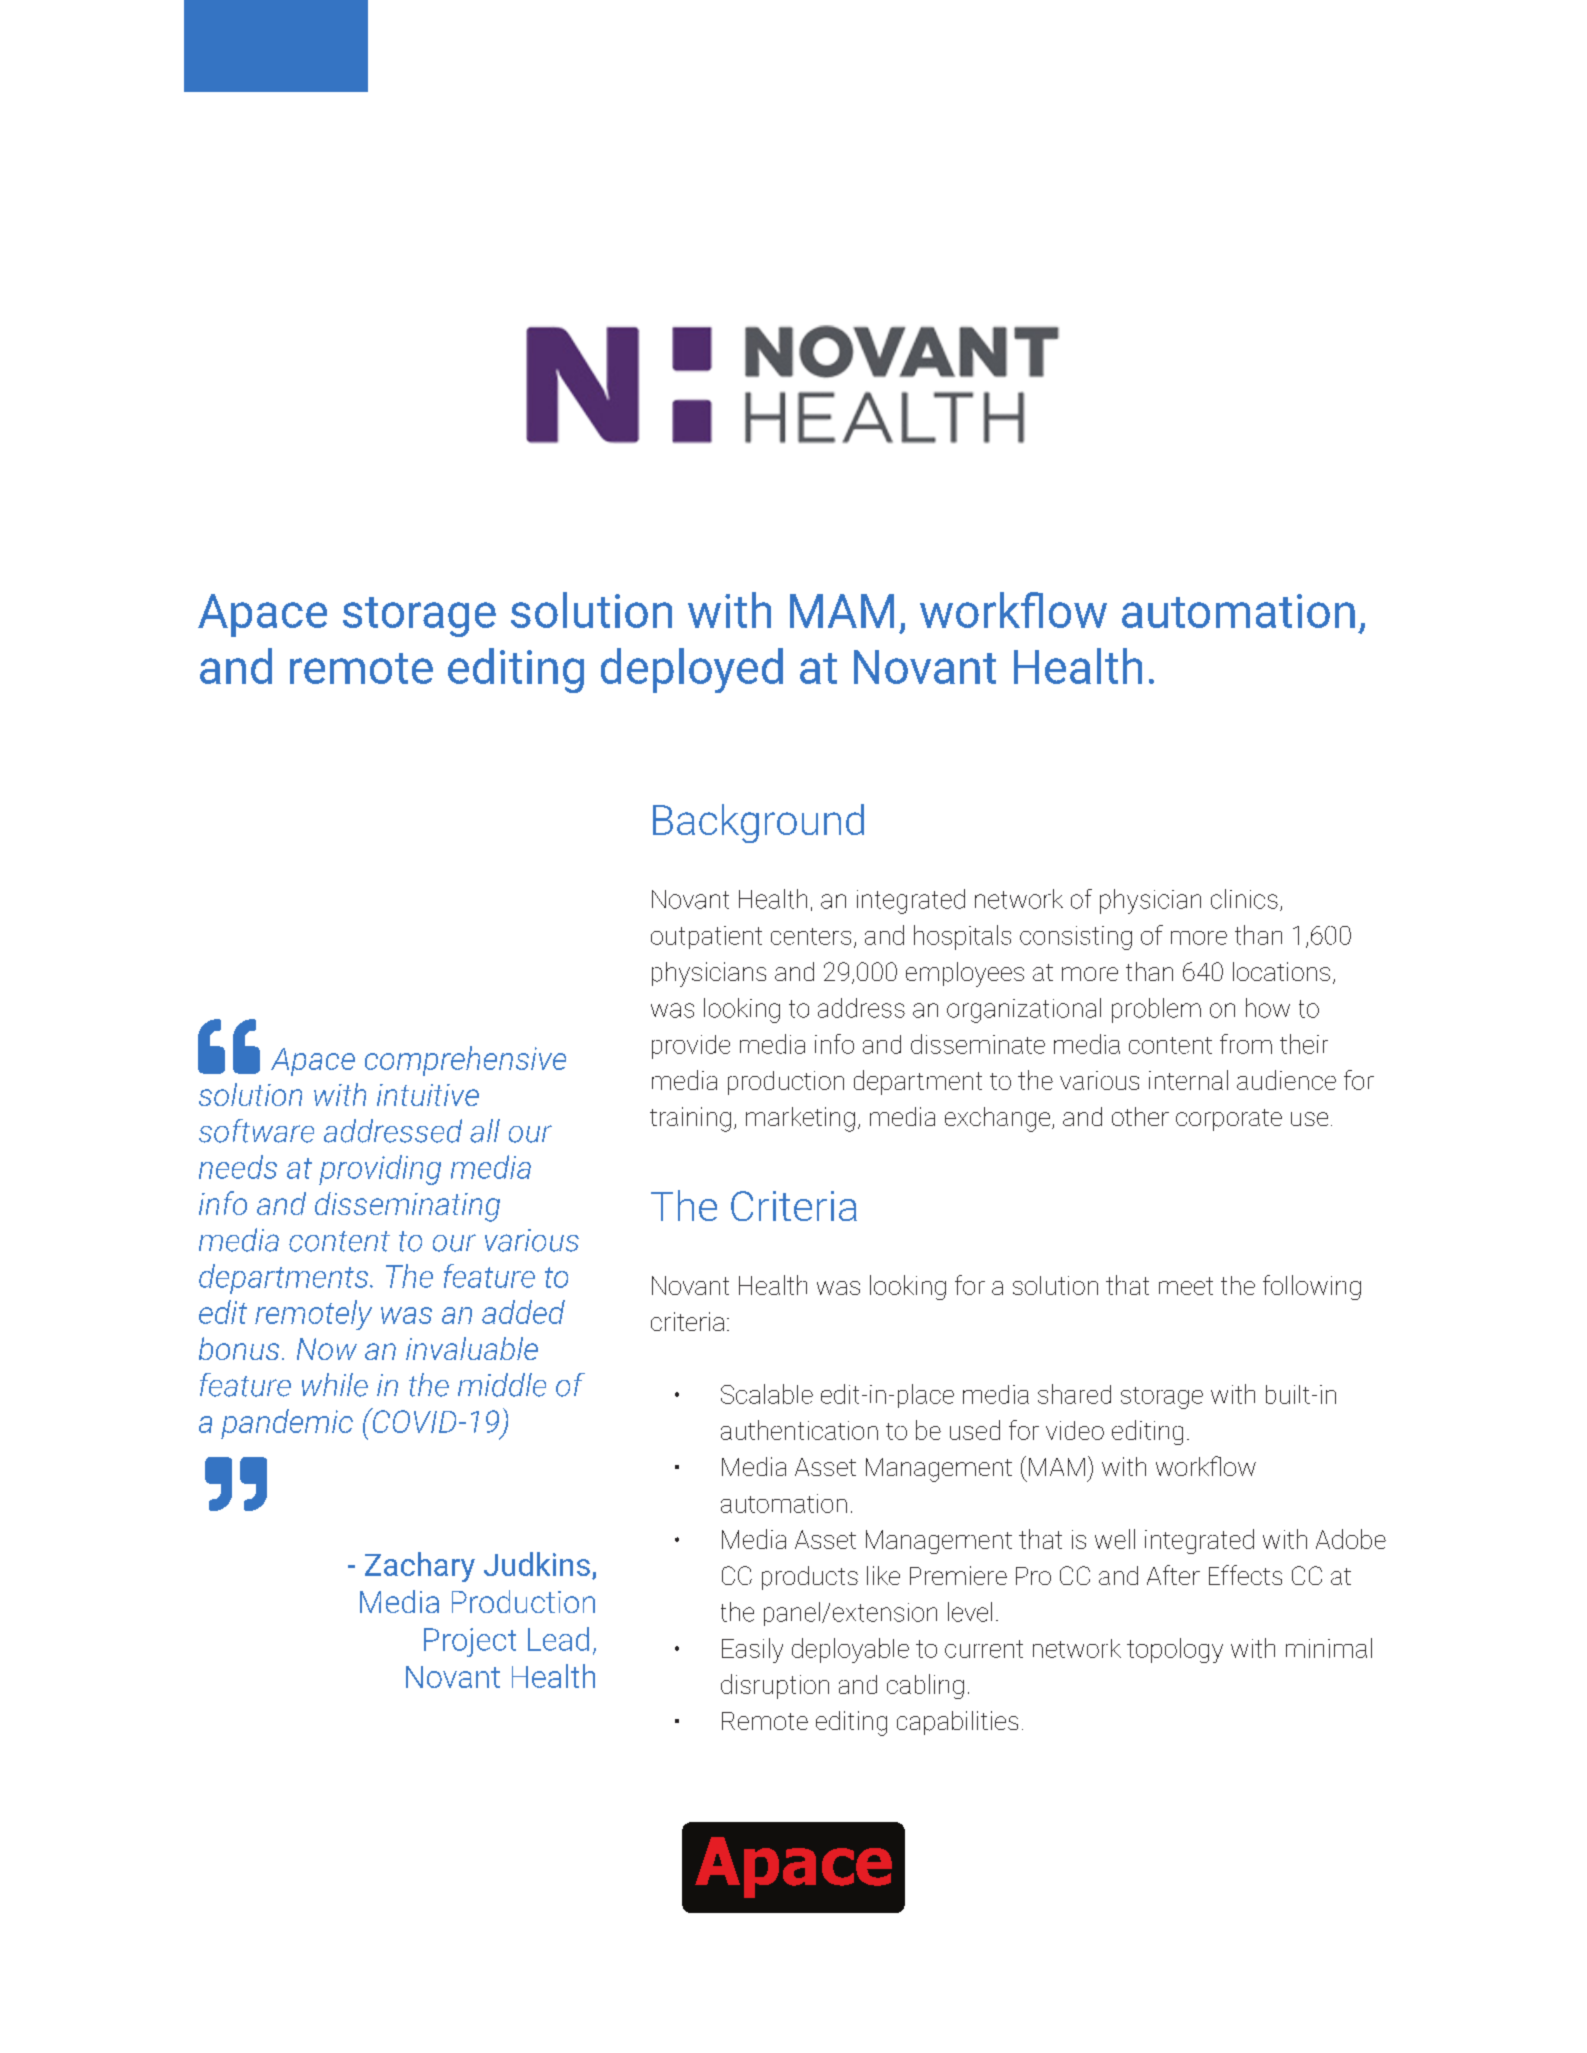 The image size is (1587, 2053). What do you see at coordinates (758, 823) in the document?
I see `Background` at bounding box center [758, 823].
